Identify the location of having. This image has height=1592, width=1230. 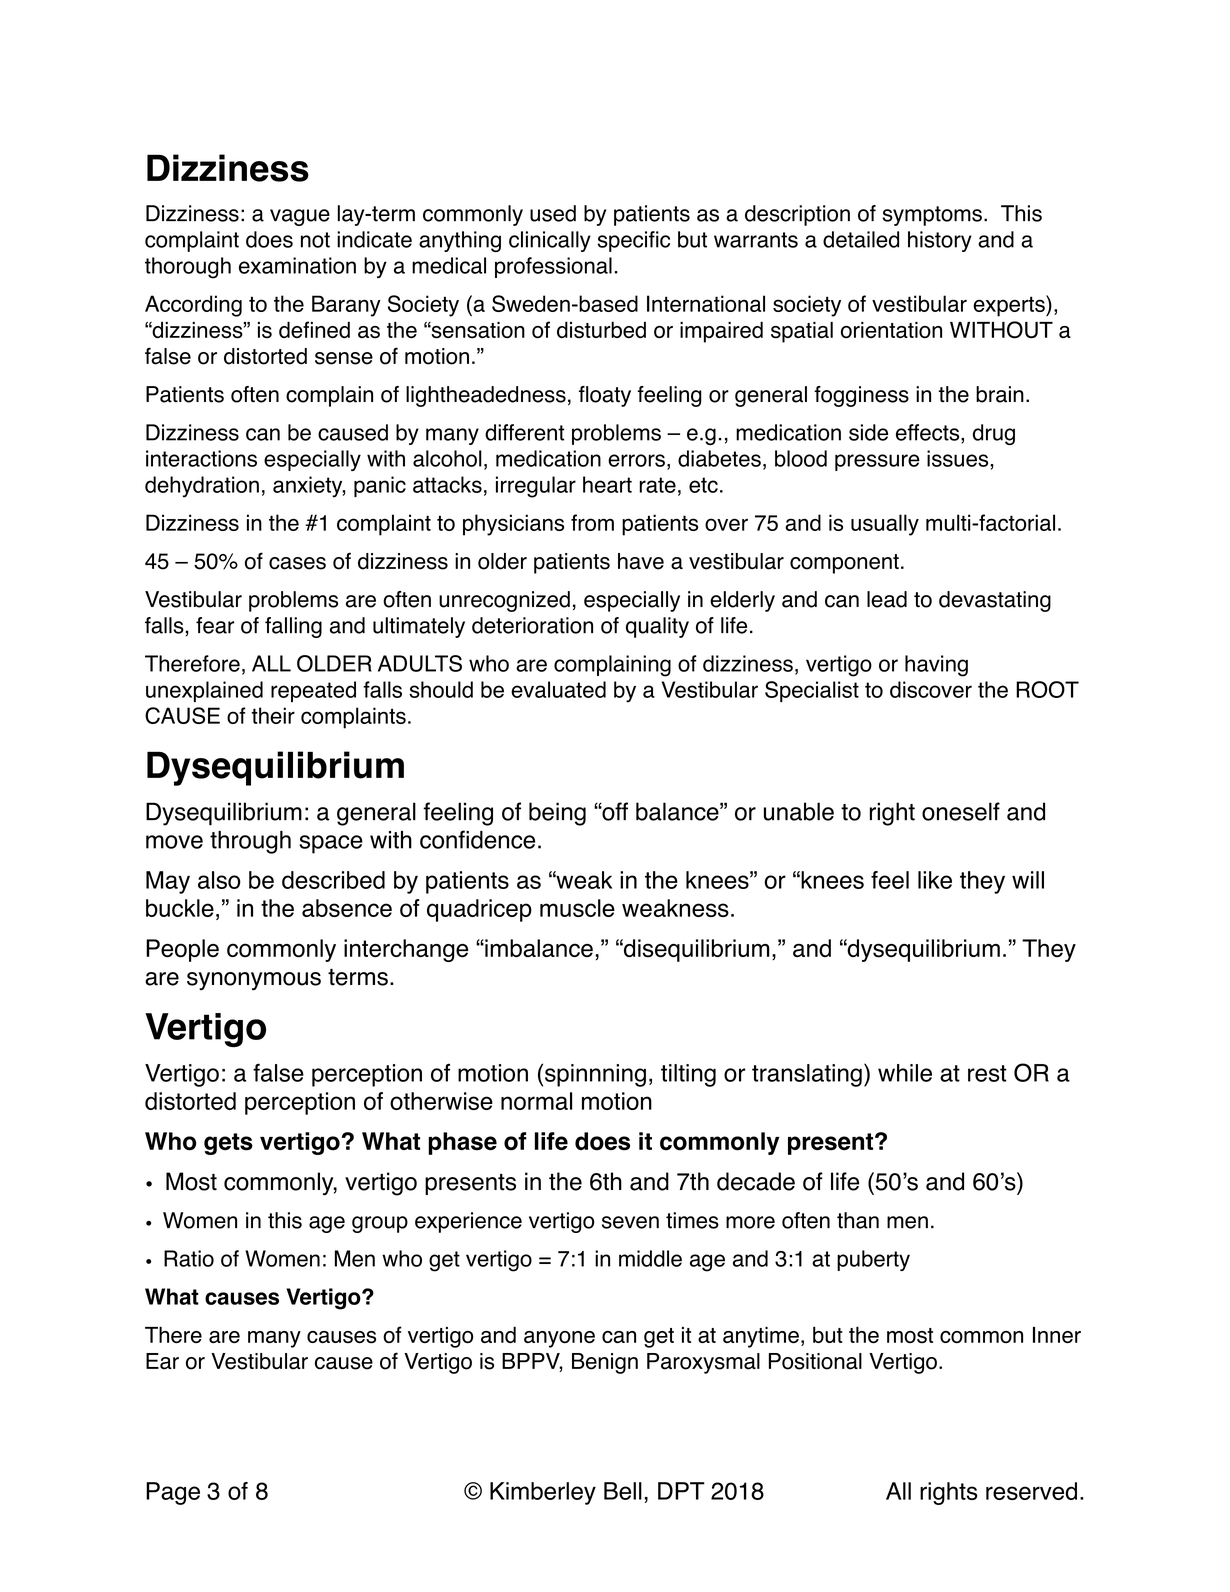
(936, 666).
